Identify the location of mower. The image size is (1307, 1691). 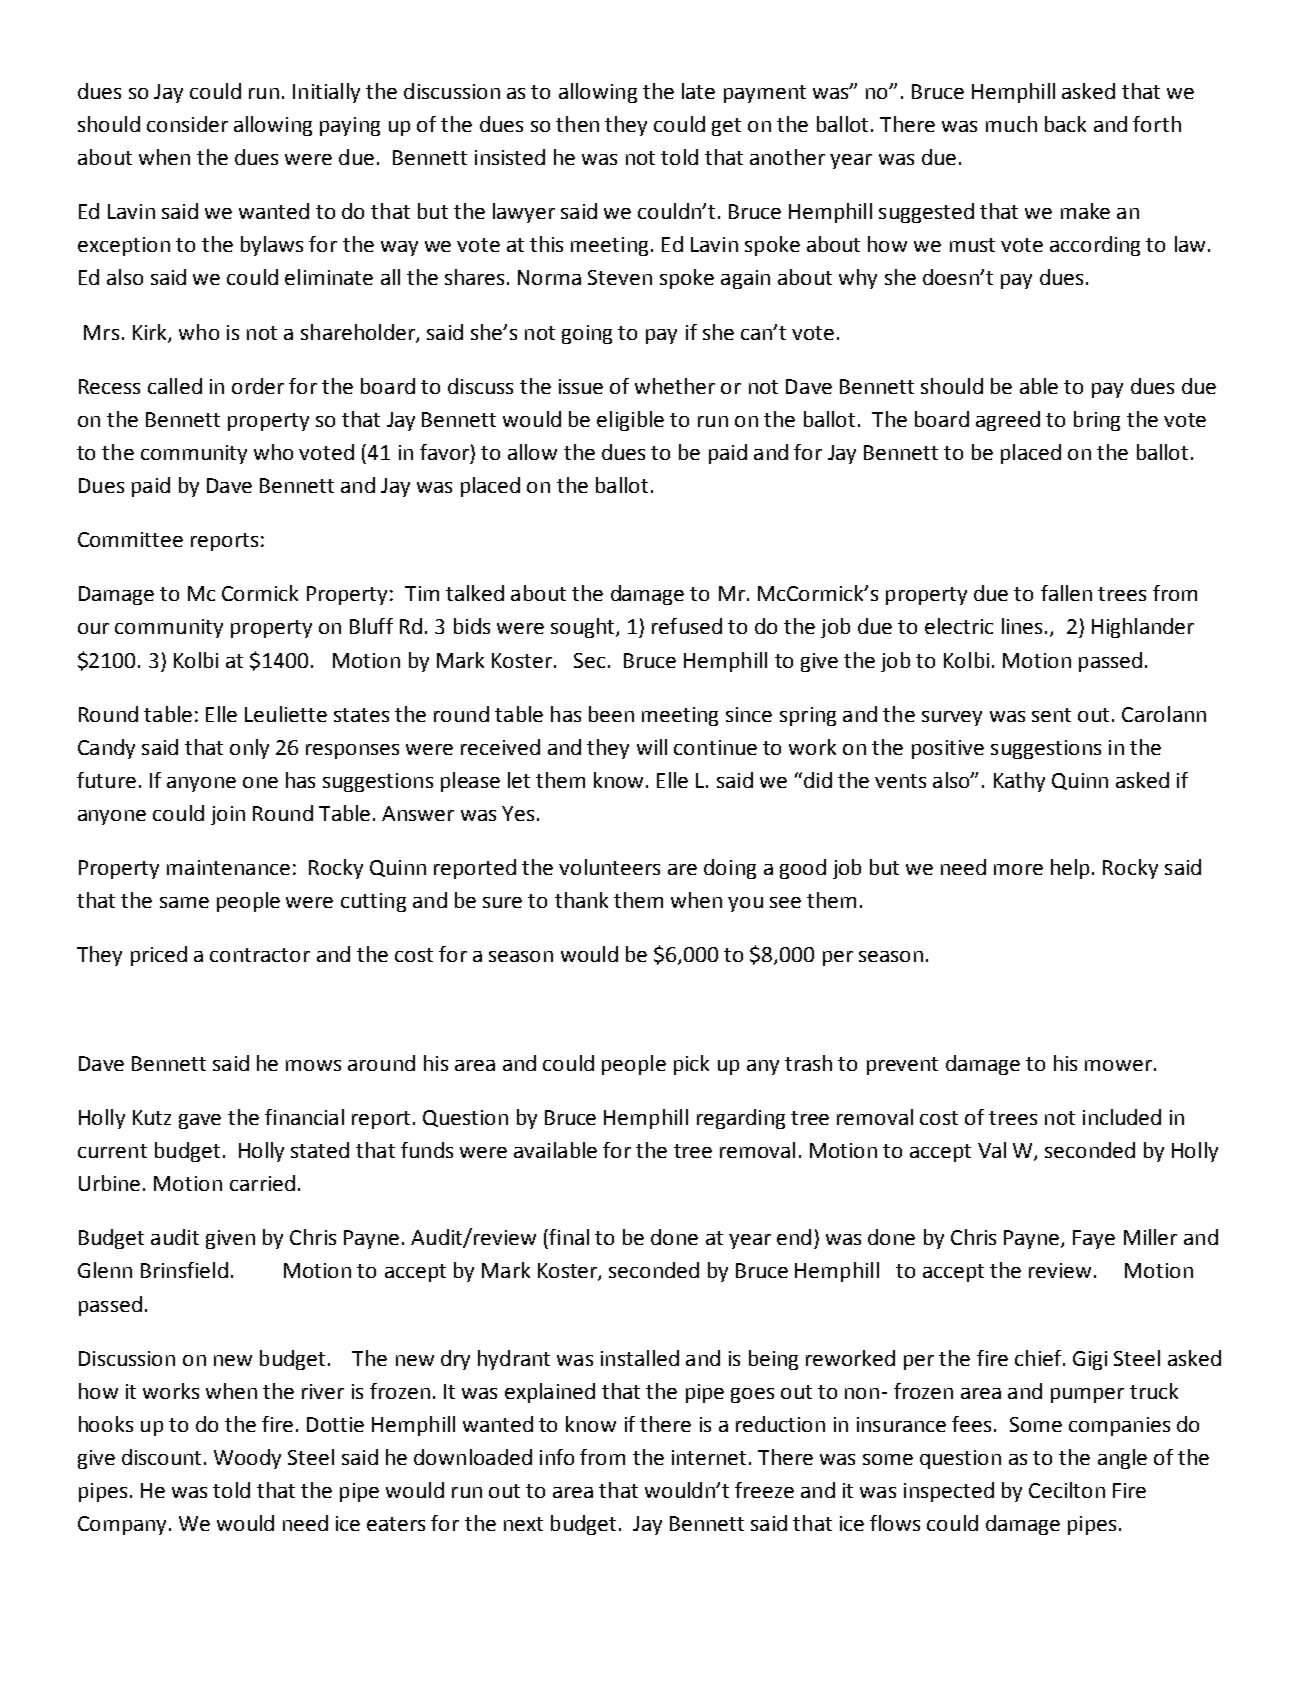
(1118, 1065).
